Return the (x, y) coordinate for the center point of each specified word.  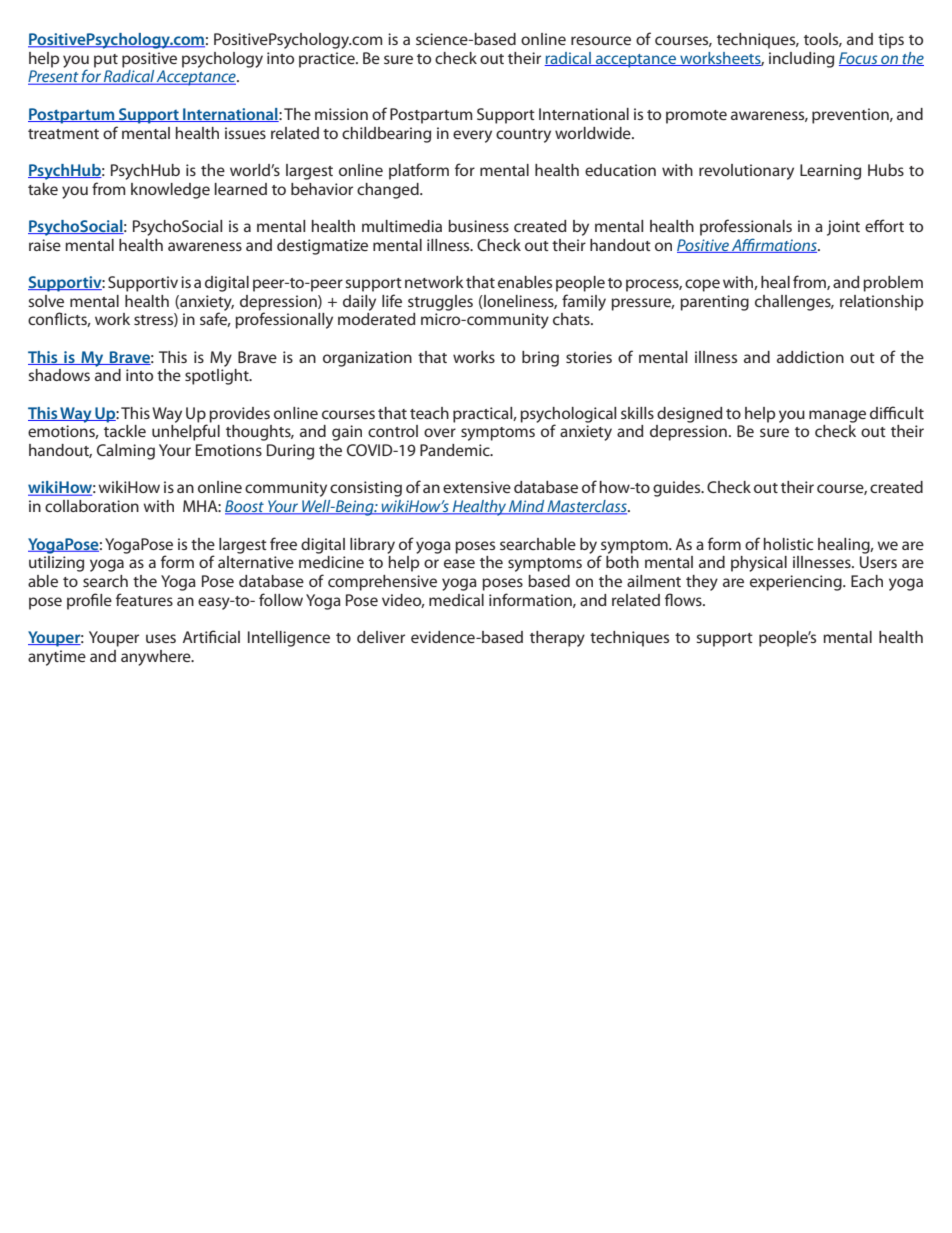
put (106, 61)
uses (161, 638)
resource (601, 40)
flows (684, 599)
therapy (557, 639)
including (801, 60)
